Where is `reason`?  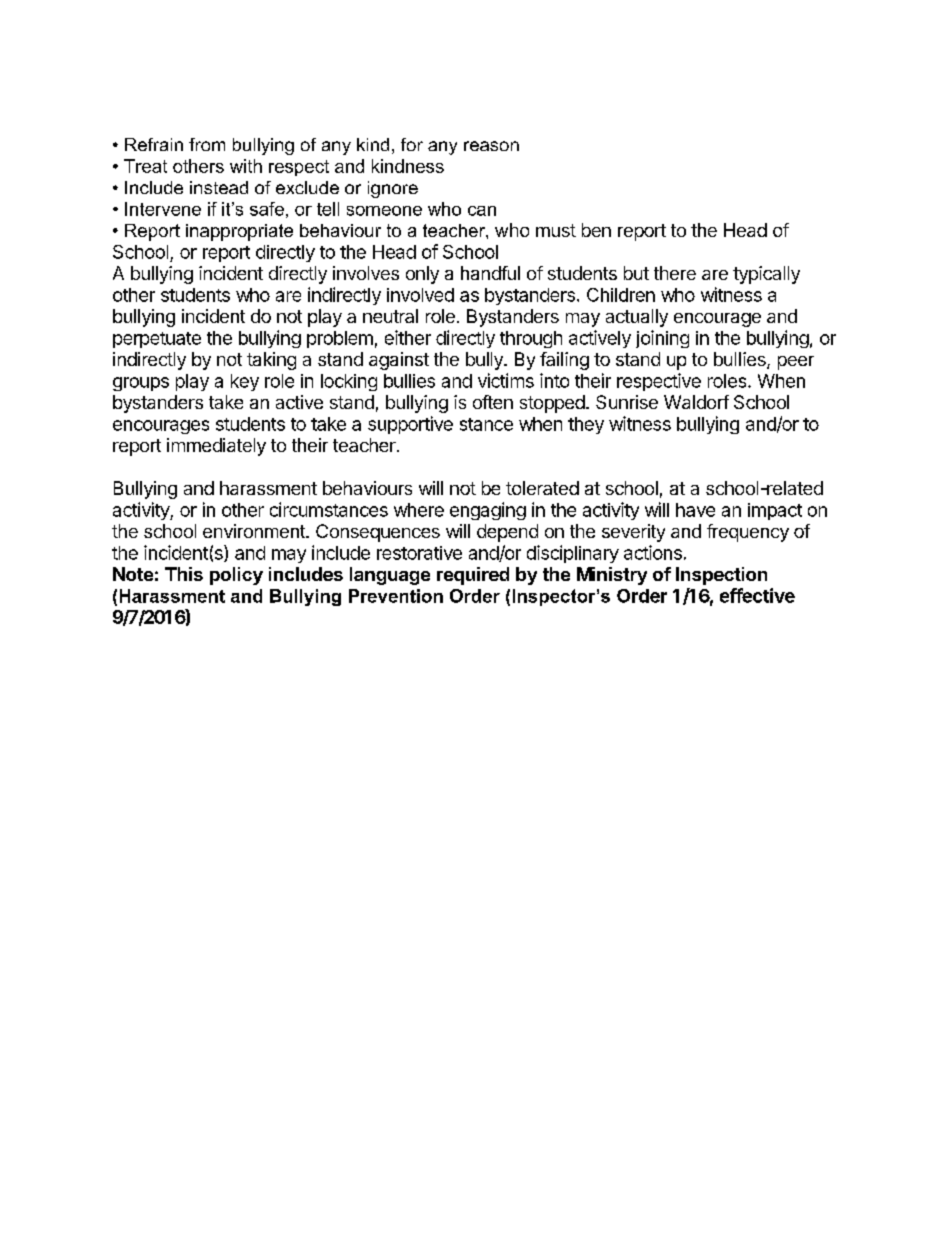
reason is located at coordinates (491, 146).
